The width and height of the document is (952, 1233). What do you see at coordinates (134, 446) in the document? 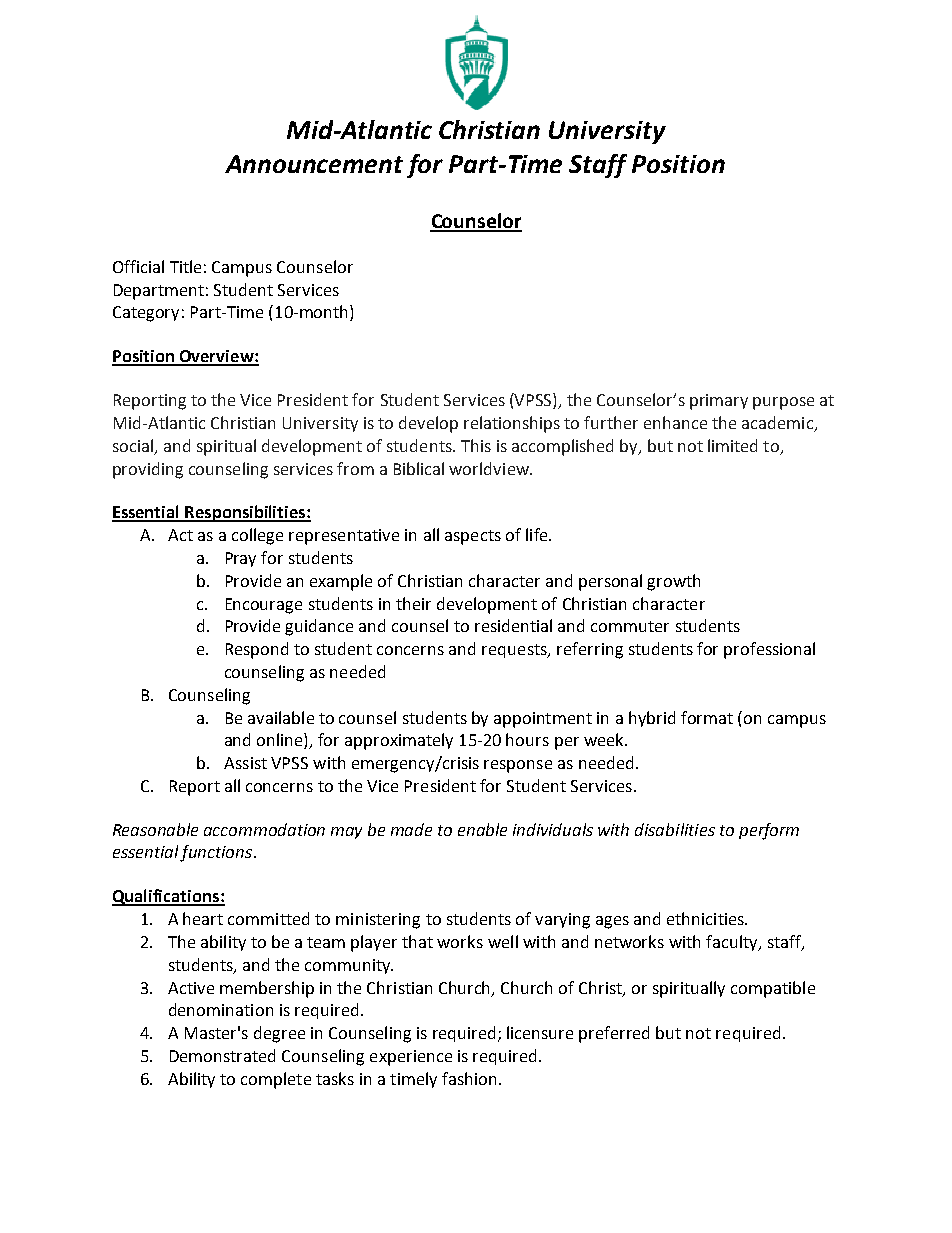
I see `social` at bounding box center [134, 446].
